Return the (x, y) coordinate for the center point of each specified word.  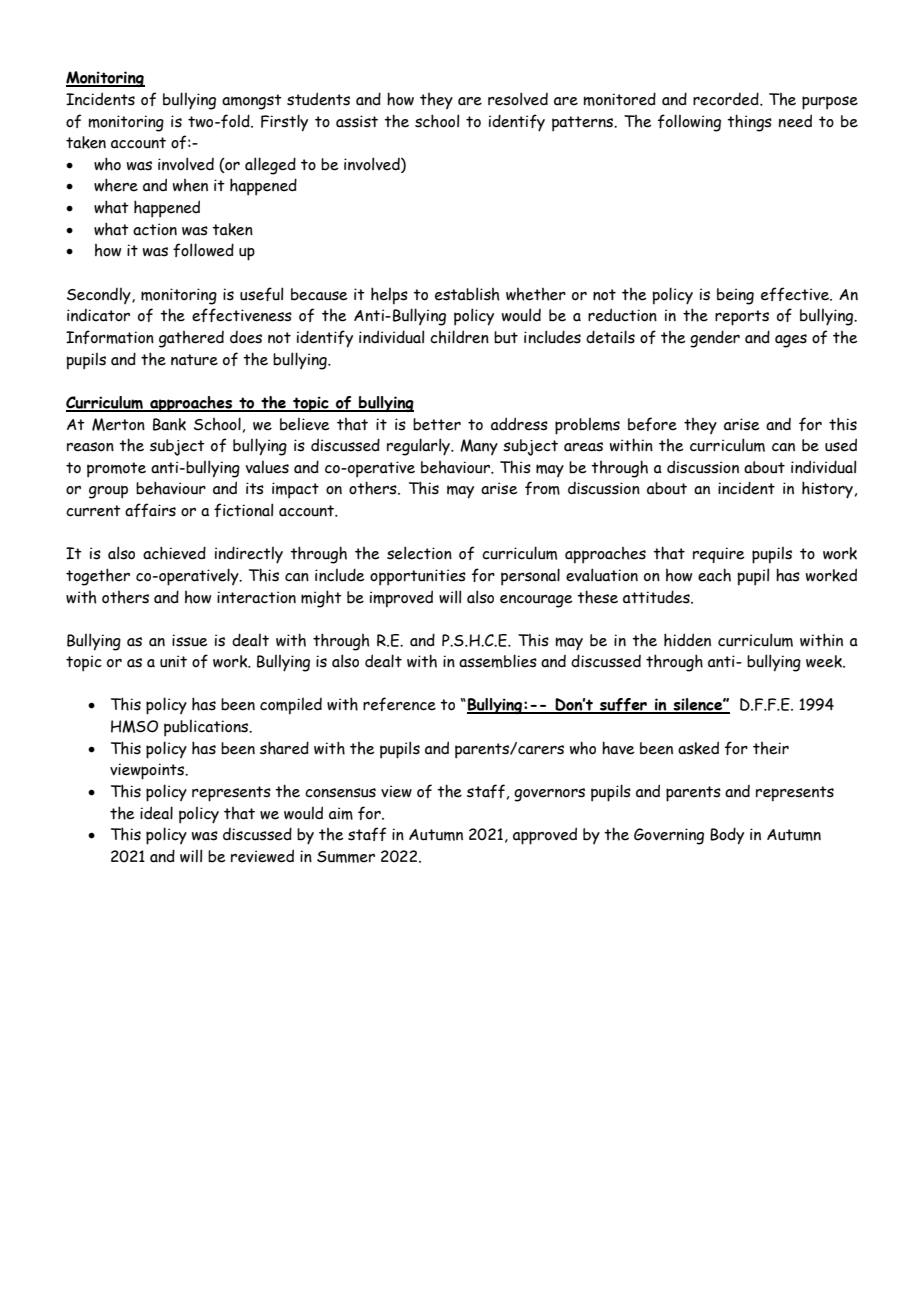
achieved (174, 553)
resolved (518, 99)
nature (194, 360)
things (749, 123)
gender (715, 339)
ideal (156, 813)
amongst (252, 102)
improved (401, 599)
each (714, 575)
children (459, 337)
